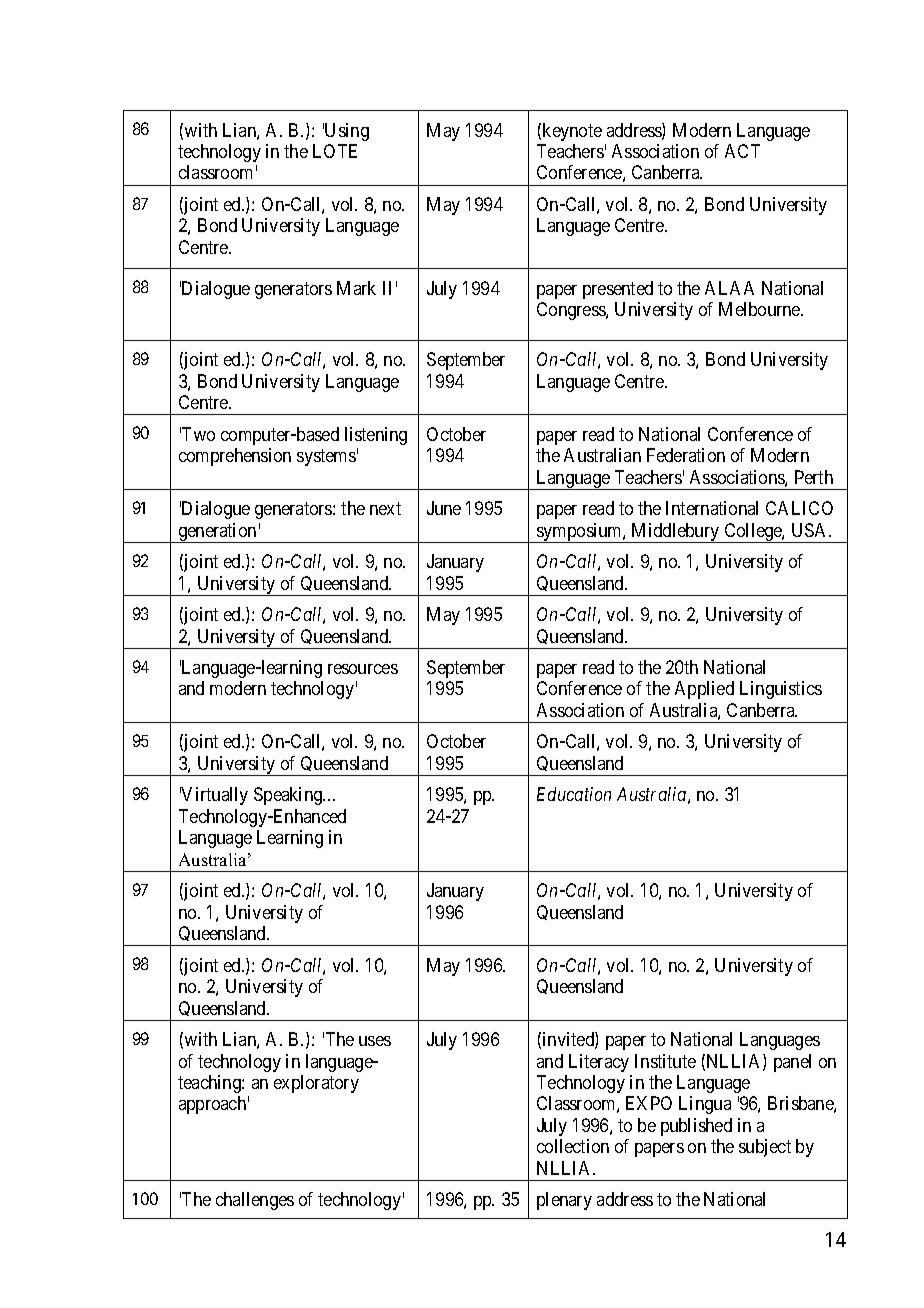 This document has width=924, height=1308. Describe the element at coordinates (675, 533) in the document. I see `Middlebury` at that location.
